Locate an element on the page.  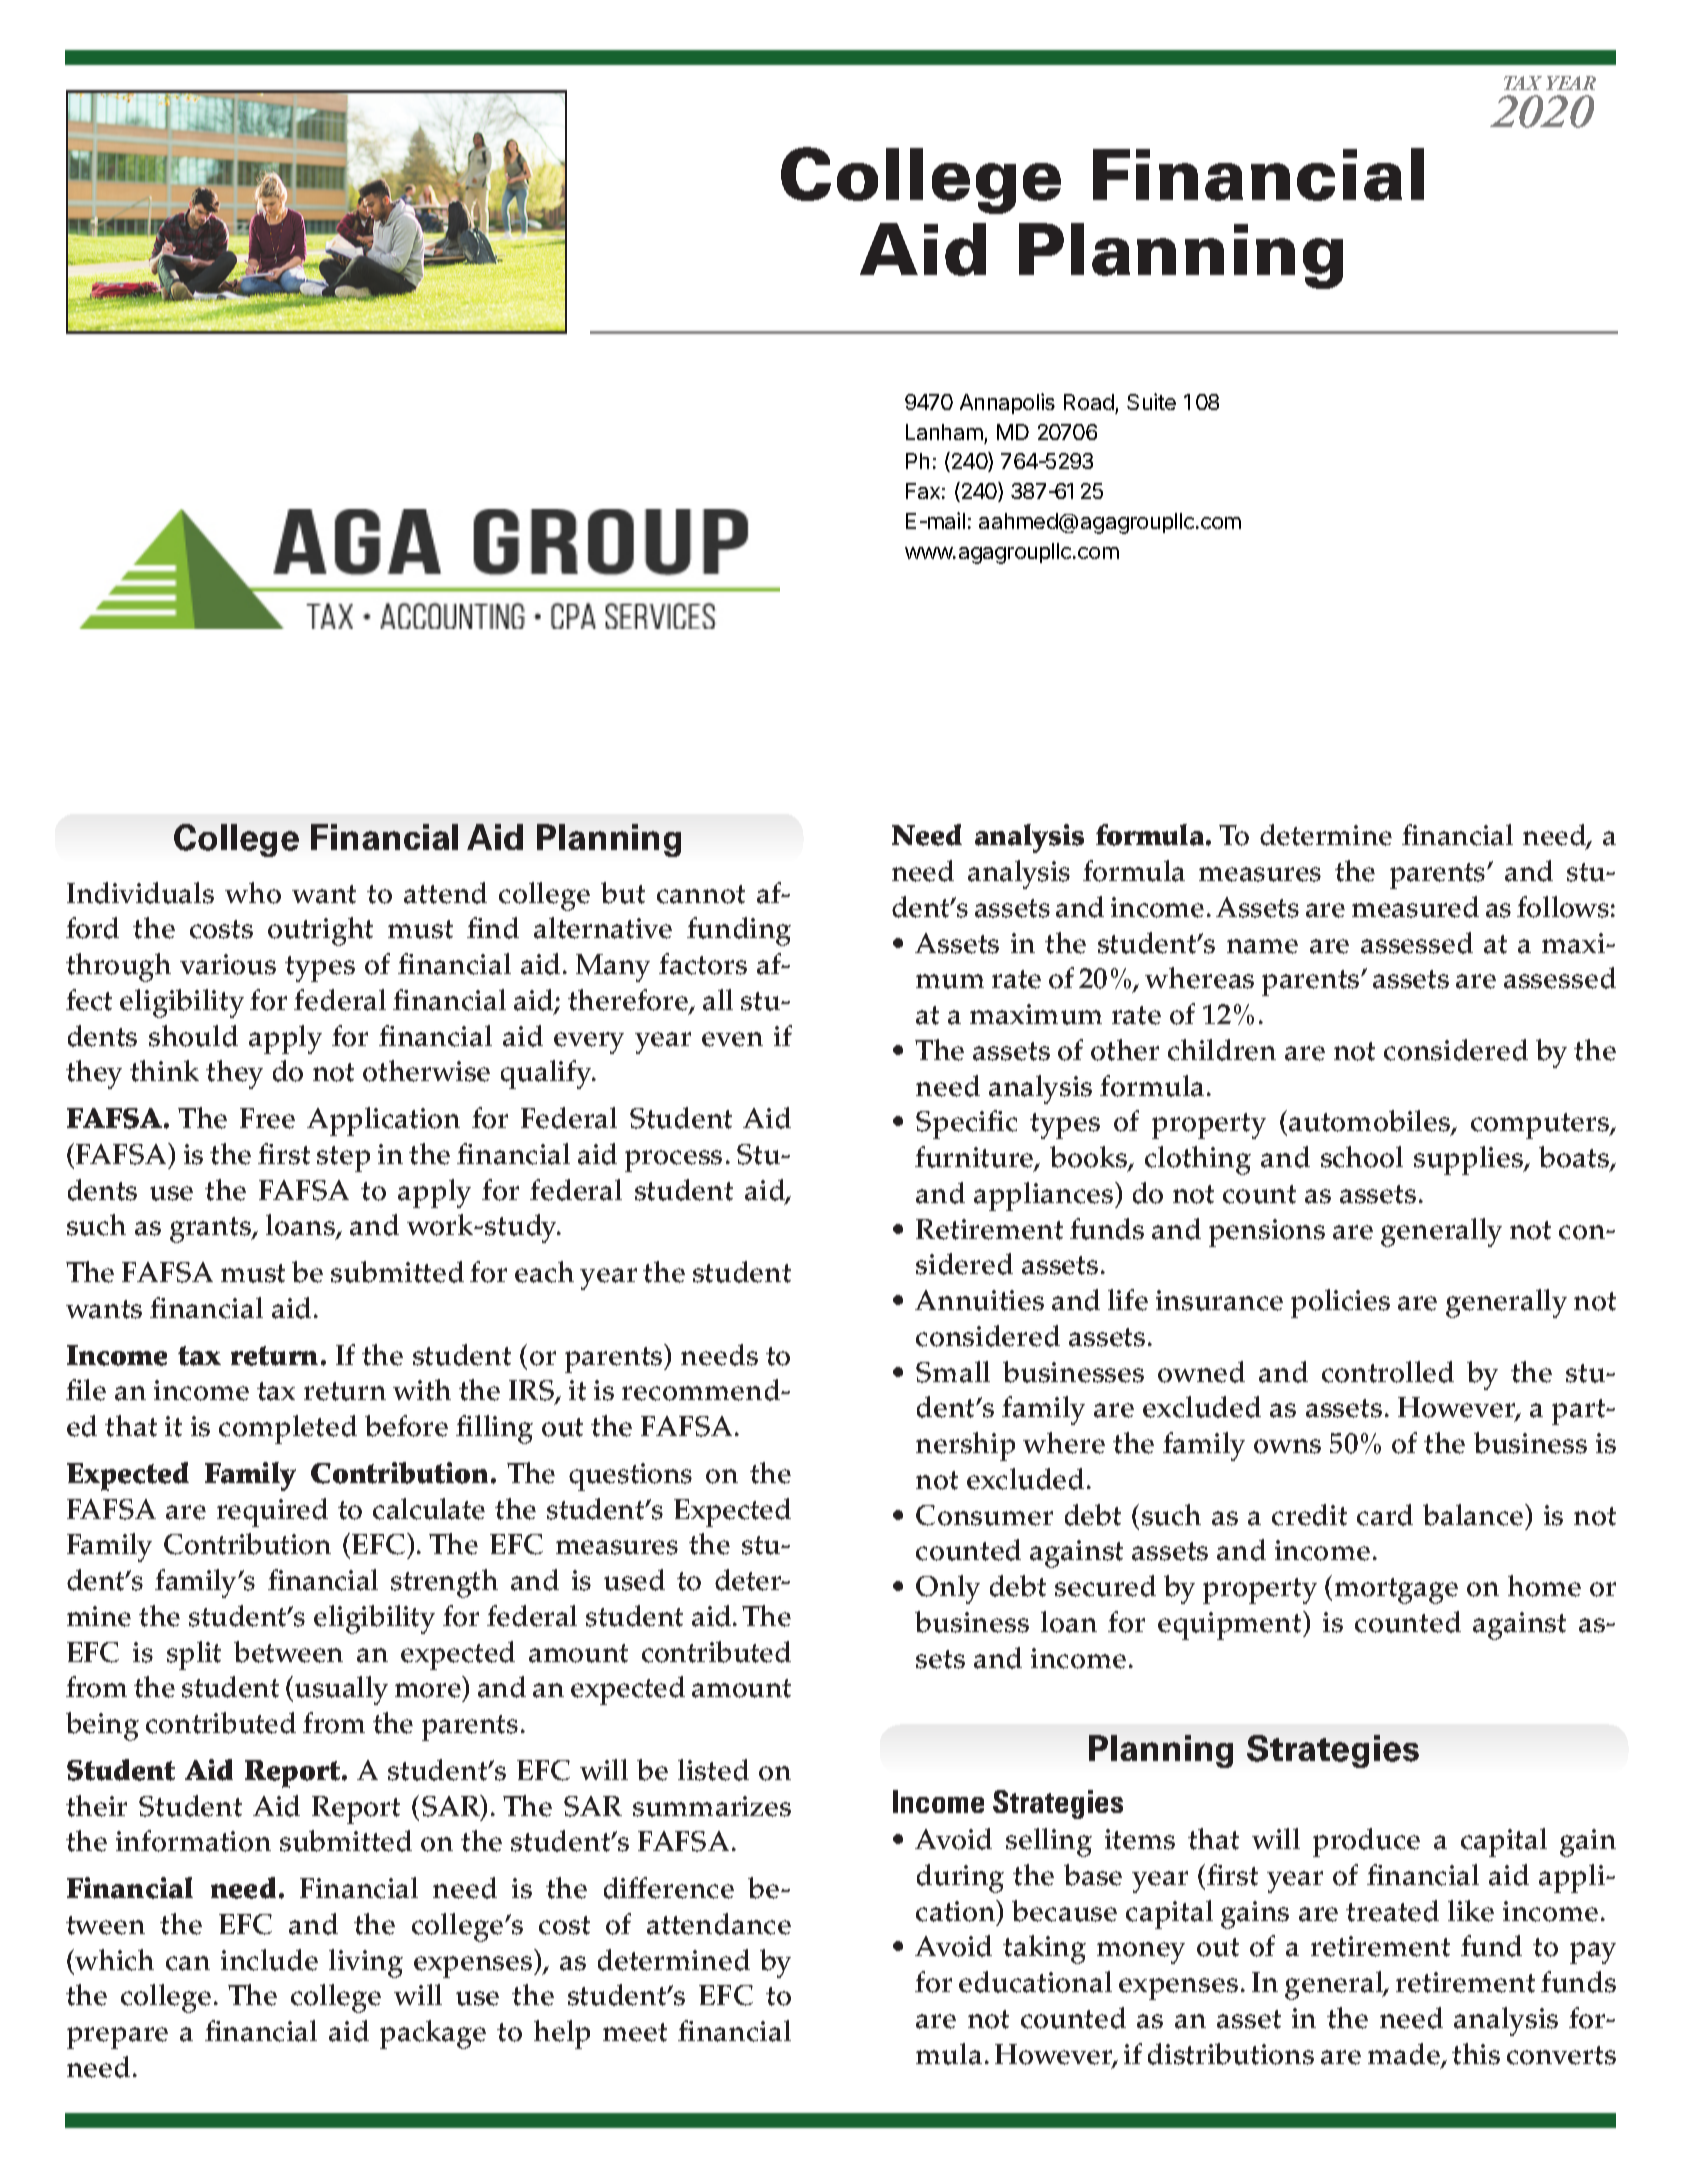
supplies is located at coordinates (1469, 1160).
